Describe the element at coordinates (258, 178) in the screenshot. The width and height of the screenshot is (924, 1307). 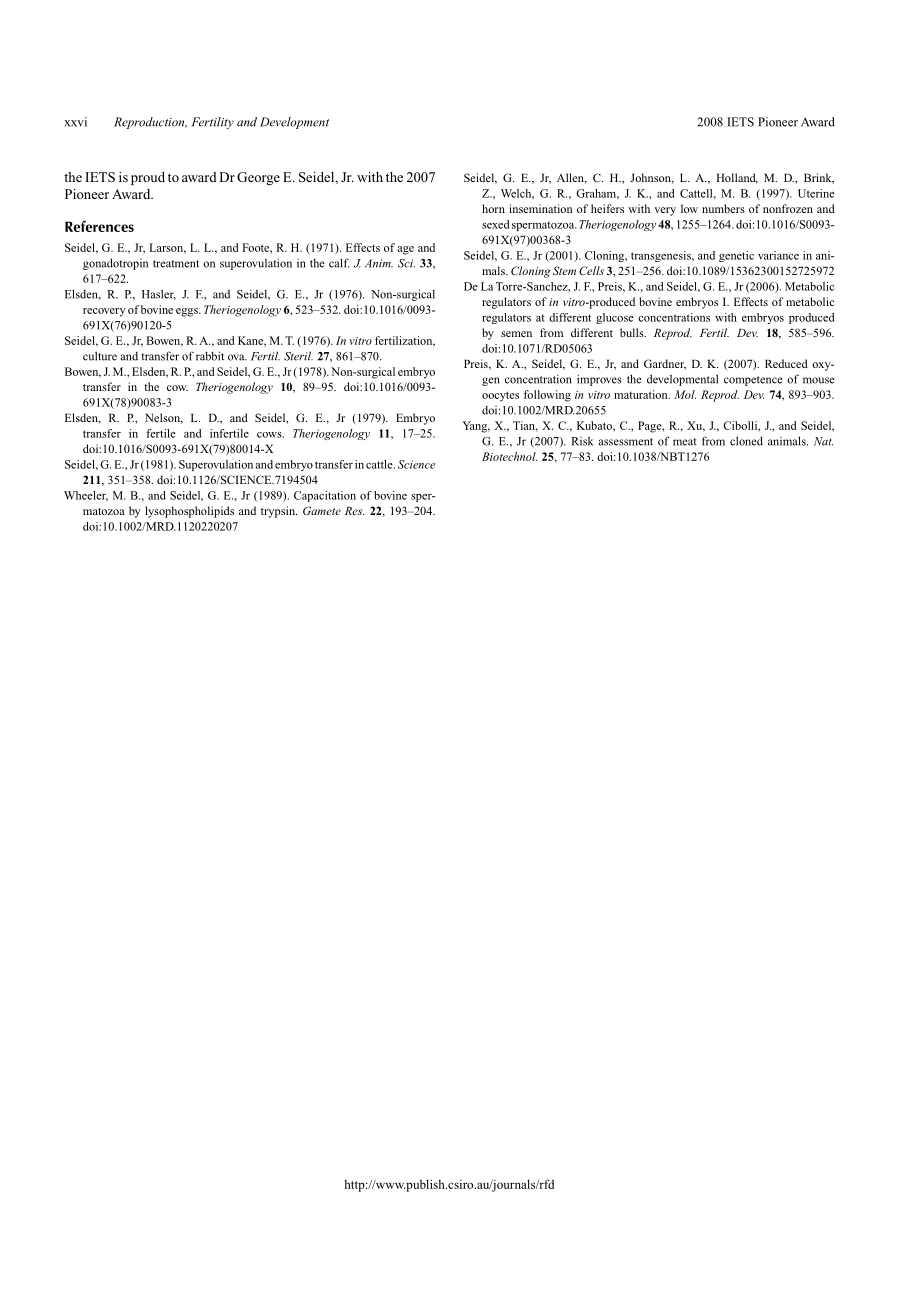
I see `George` at that location.
